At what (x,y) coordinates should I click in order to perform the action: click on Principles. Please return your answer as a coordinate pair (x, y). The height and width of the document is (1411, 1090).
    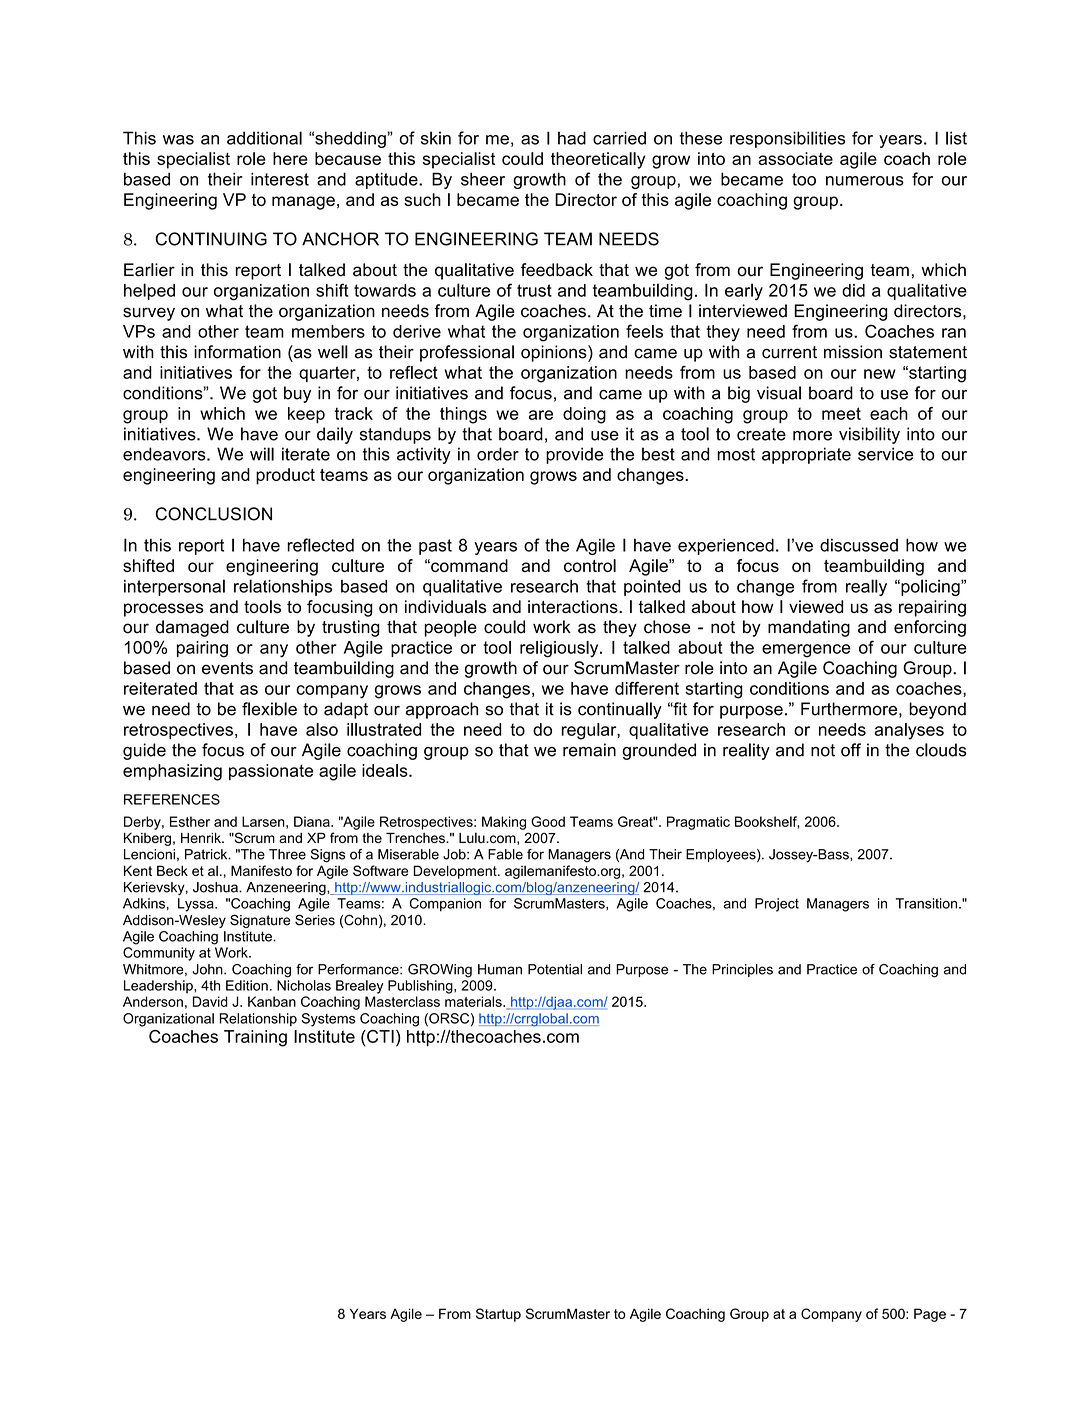
    Looking at the image, I should click on (742, 970).
